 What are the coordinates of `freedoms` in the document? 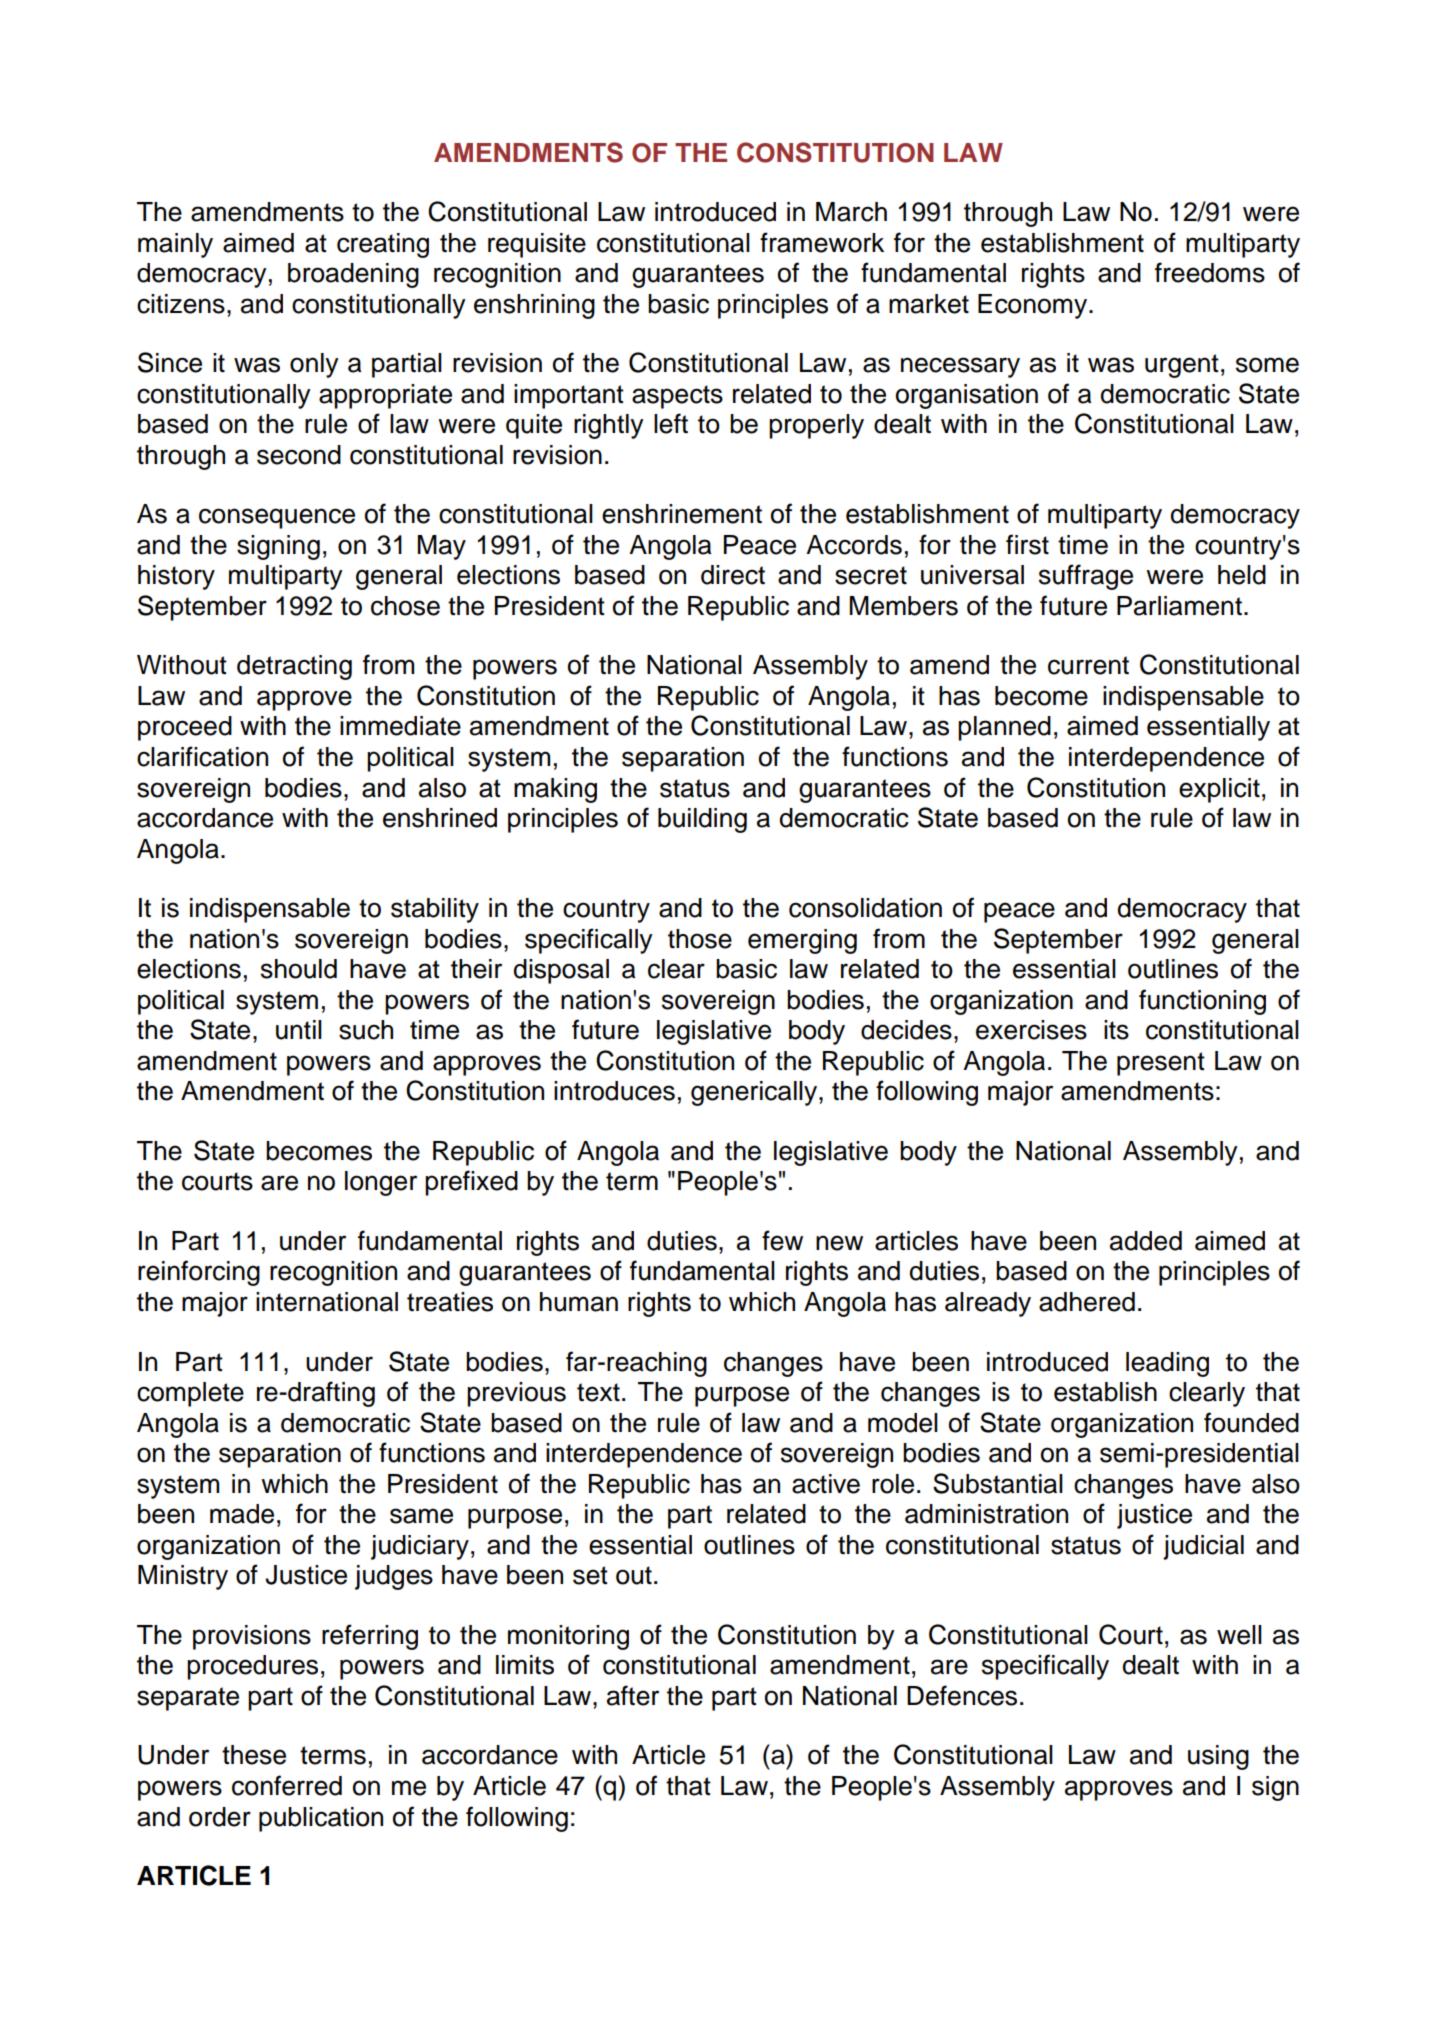 It's located at (1210, 272).
